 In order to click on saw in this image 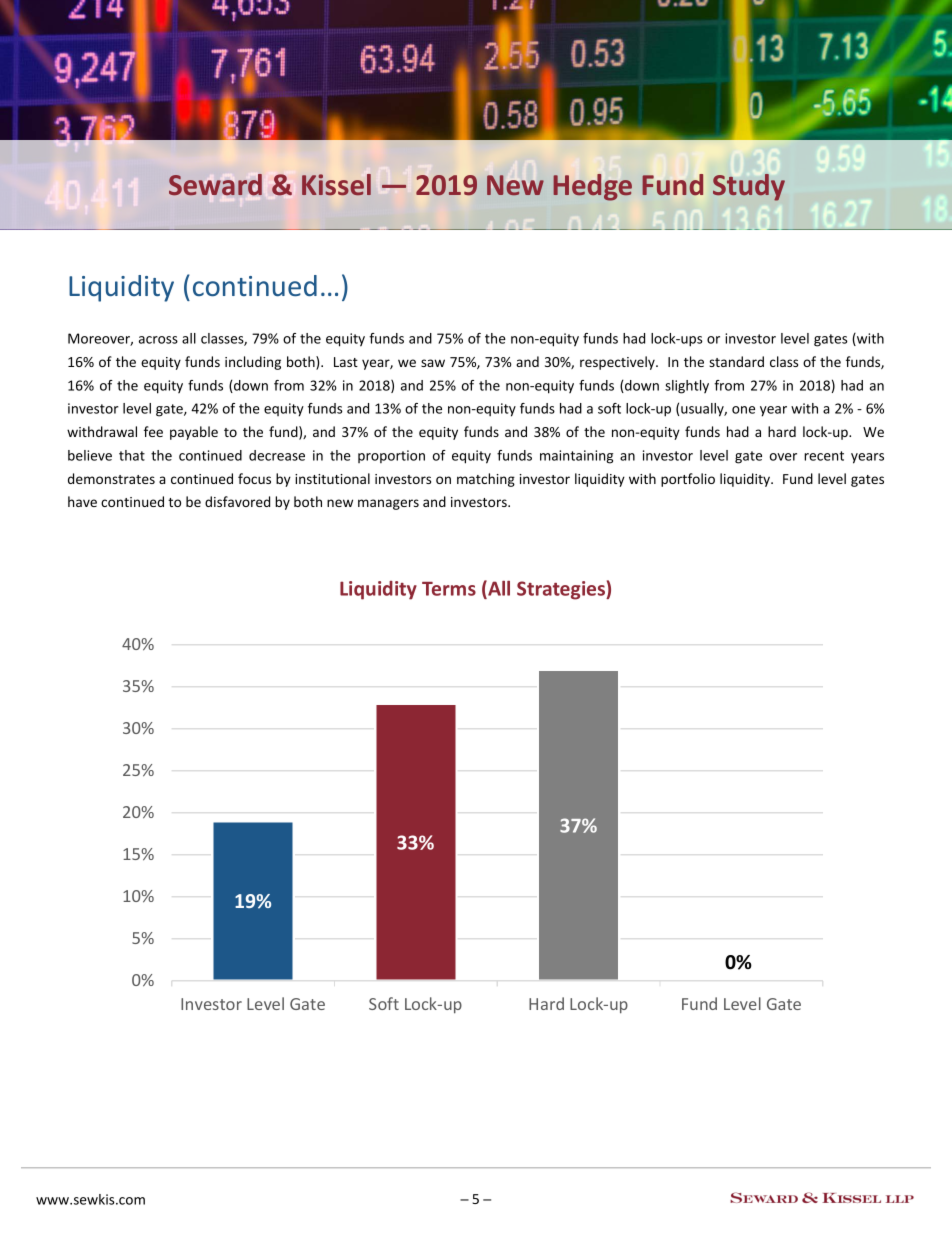, I will do `click(433, 363)`.
